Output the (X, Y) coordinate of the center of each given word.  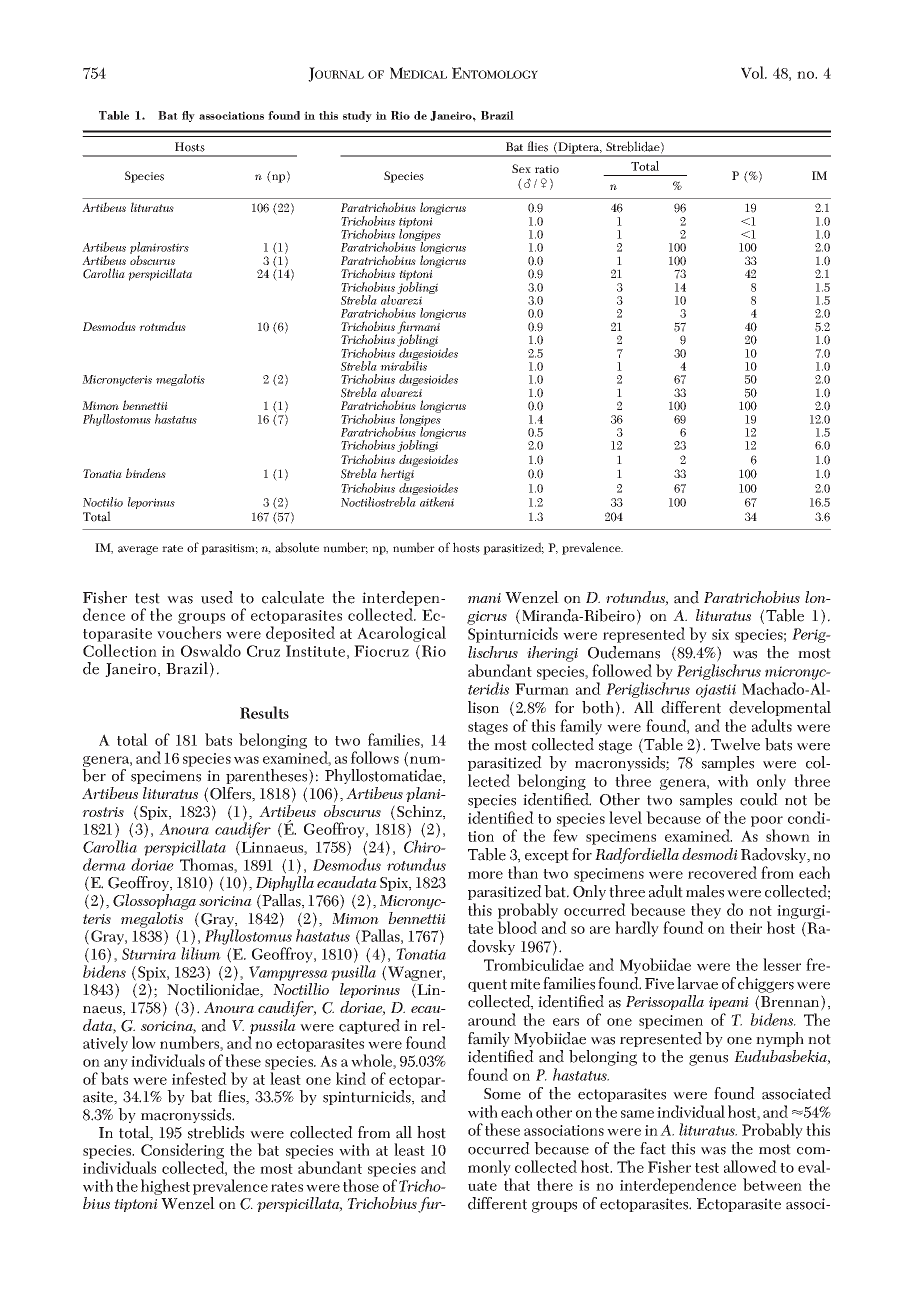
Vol (754, 72)
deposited (300, 634)
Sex (521, 168)
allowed (750, 1166)
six (720, 634)
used (217, 597)
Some (502, 1094)
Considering (182, 1152)
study (357, 116)
